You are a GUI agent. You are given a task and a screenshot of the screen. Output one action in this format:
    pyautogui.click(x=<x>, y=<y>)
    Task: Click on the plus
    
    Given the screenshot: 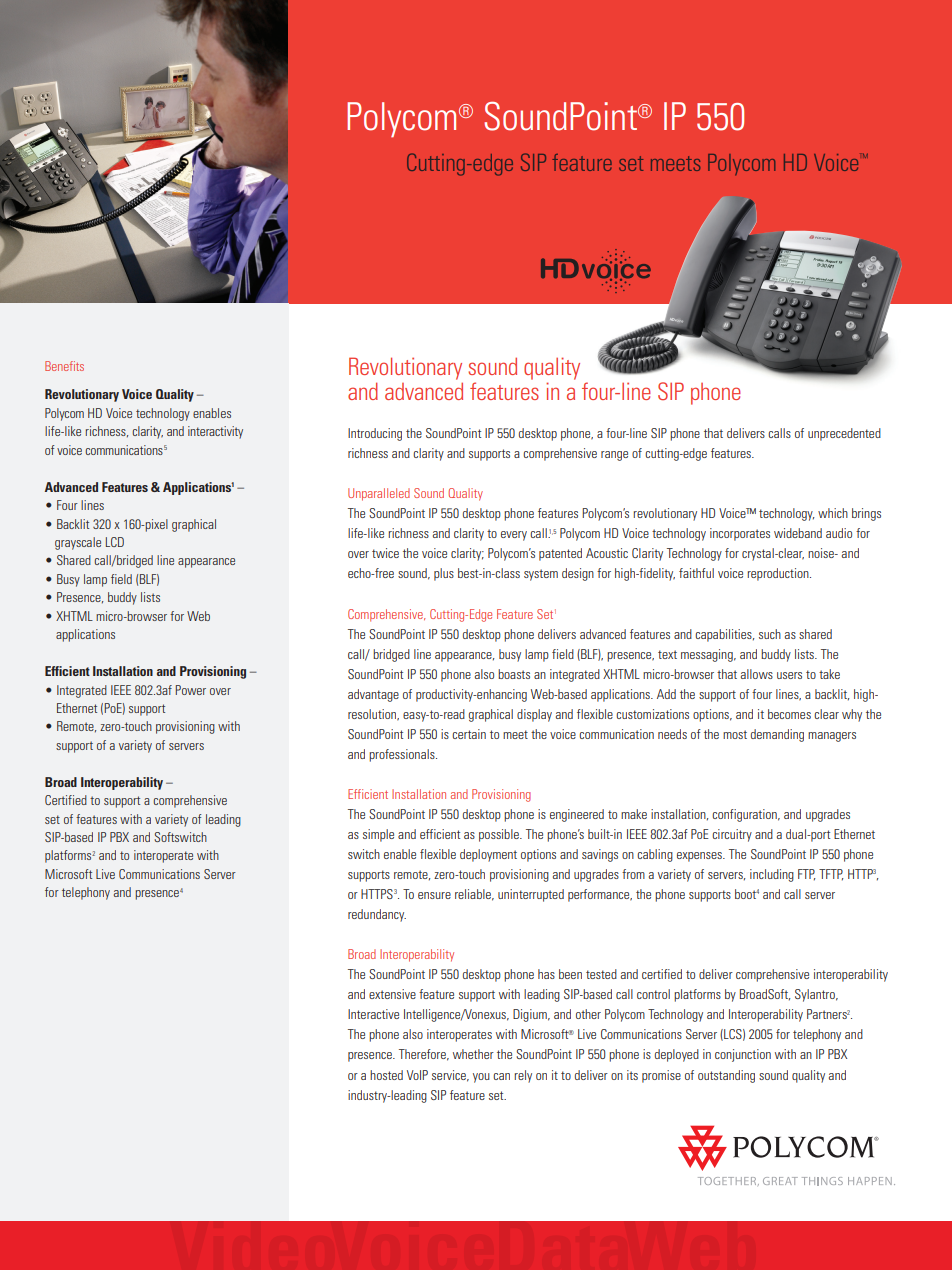 What is the action you would take?
    pyautogui.click(x=444, y=574)
